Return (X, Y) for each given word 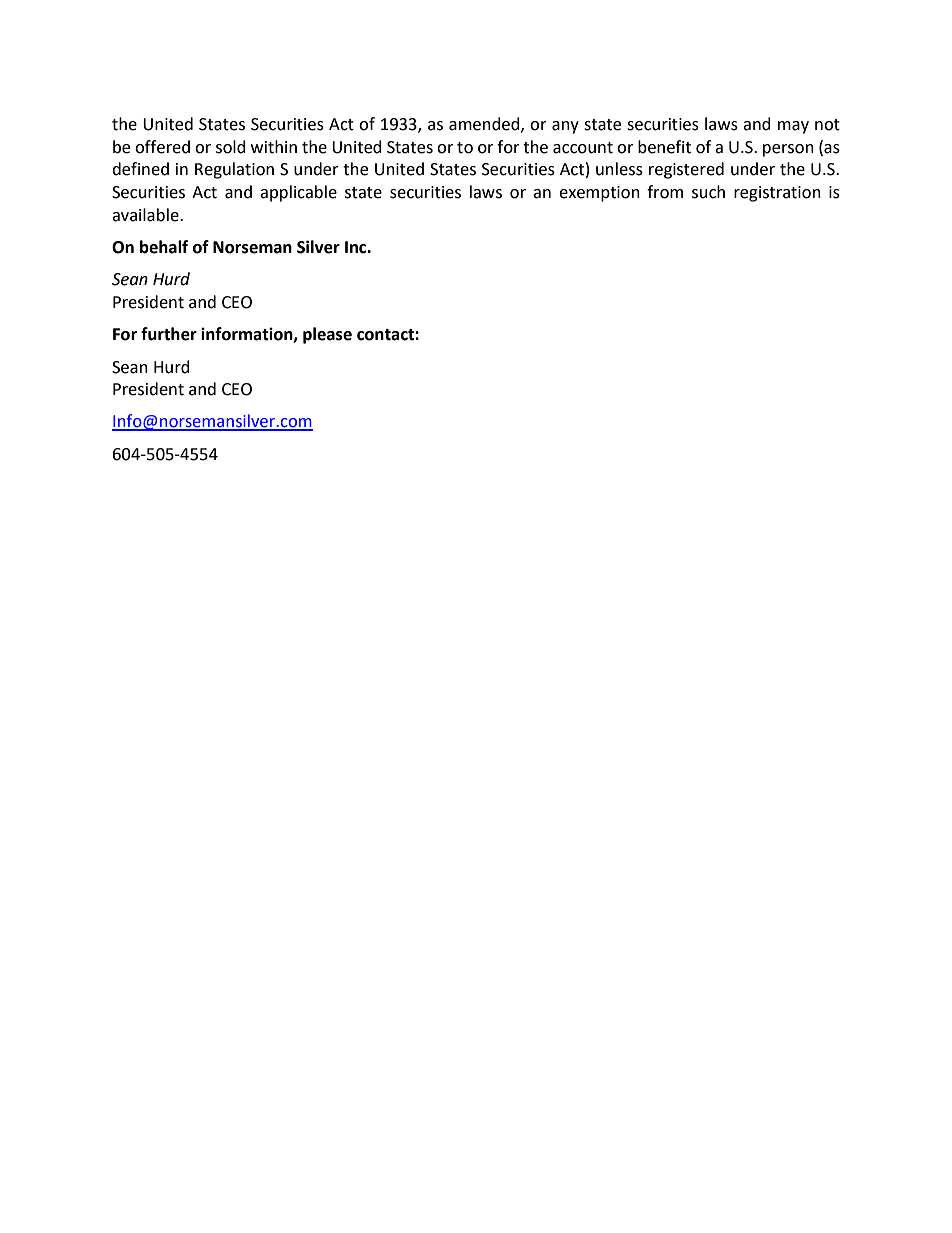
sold (231, 147)
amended (485, 124)
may (793, 127)
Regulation (234, 170)
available (146, 215)
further (169, 334)
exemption (599, 194)
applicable (298, 193)
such (708, 192)
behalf (164, 247)
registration (777, 194)
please (327, 335)
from (665, 192)
